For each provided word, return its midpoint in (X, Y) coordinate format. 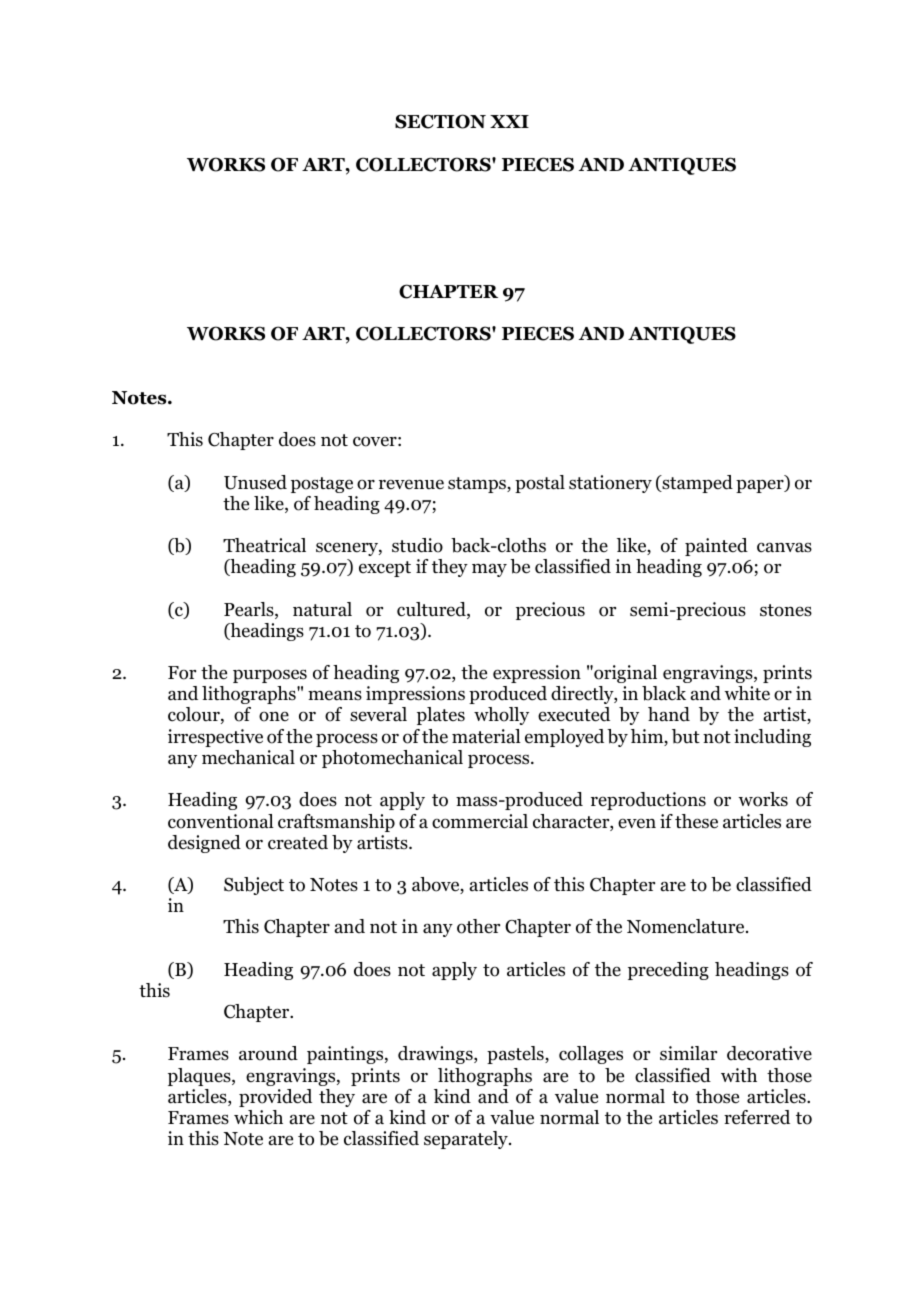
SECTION (440, 121)
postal (540, 484)
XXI (509, 121)
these (696, 821)
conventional (221, 821)
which (258, 1117)
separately (467, 1140)
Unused (255, 482)
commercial (480, 821)
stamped (696, 484)
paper (761, 486)
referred (757, 1117)
